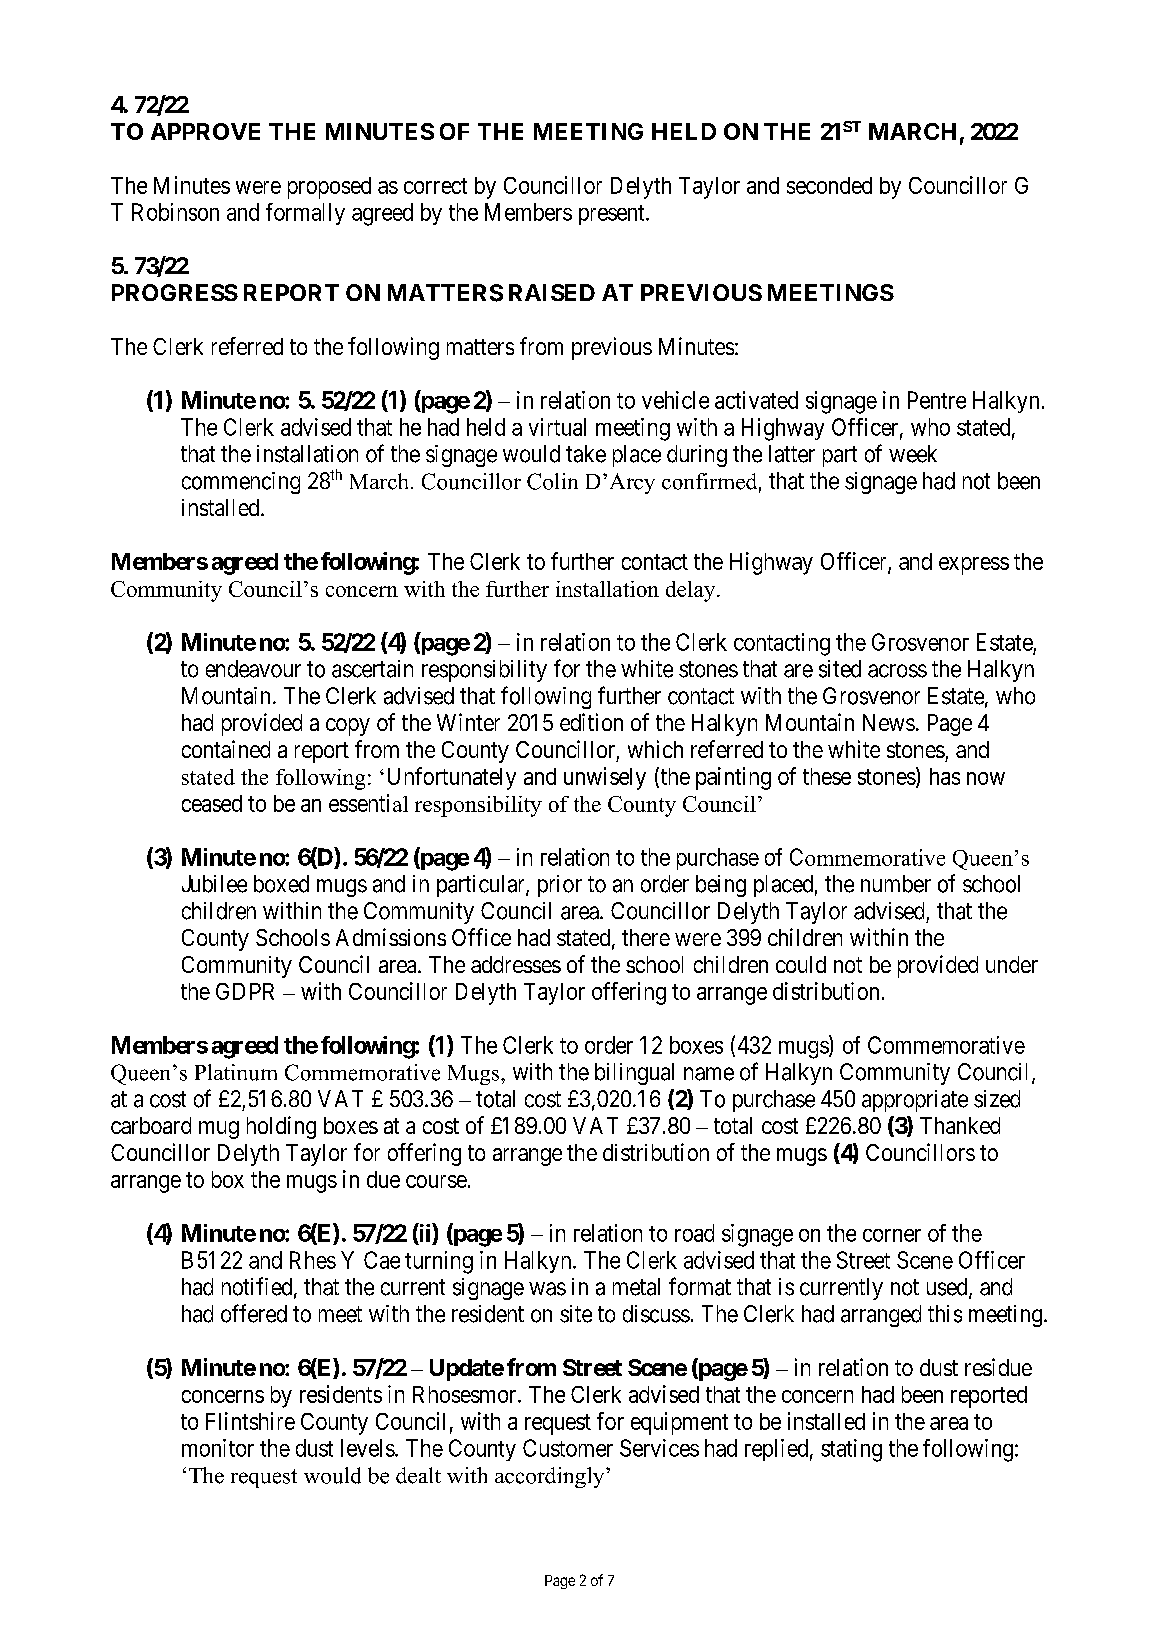 The image size is (1159, 1639). What do you see at coordinates (253, 669) in the page?
I see `endeavour` at bounding box center [253, 669].
